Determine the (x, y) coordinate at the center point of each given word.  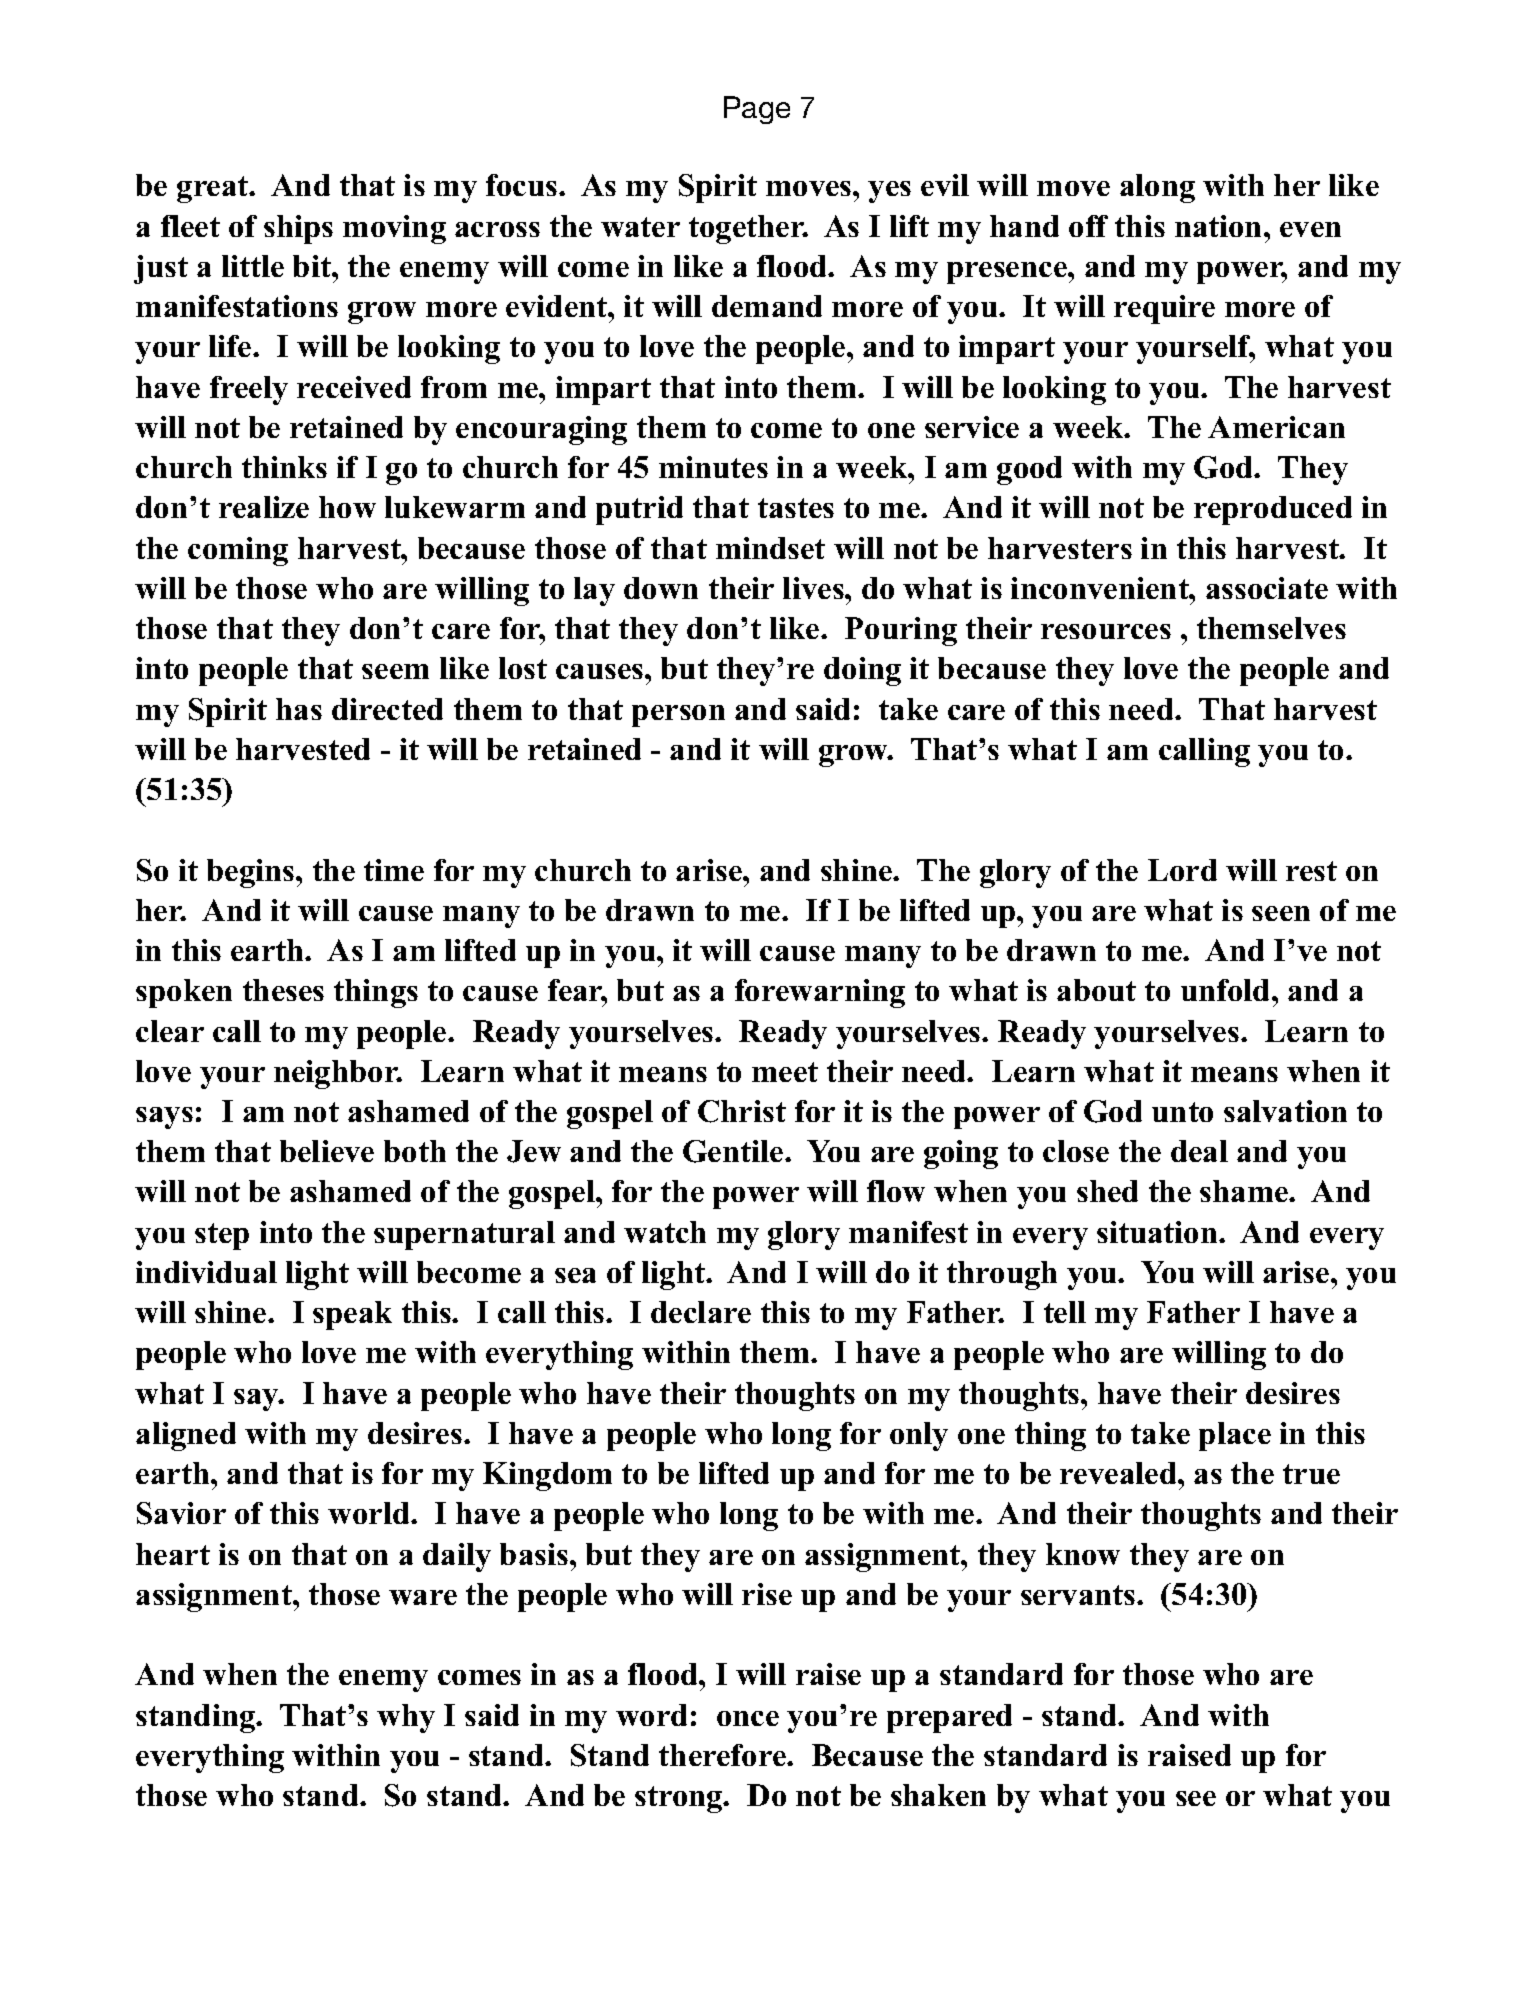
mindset (770, 548)
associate (1267, 588)
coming (238, 551)
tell (1065, 1312)
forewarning (820, 993)
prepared (949, 1718)
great (214, 189)
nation (1220, 226)
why (406, 1718)
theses (283, 990)
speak (352, 1315)
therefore (723, 1755)
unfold (1227, 990)
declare (701, 1312)
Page (757, 110)
